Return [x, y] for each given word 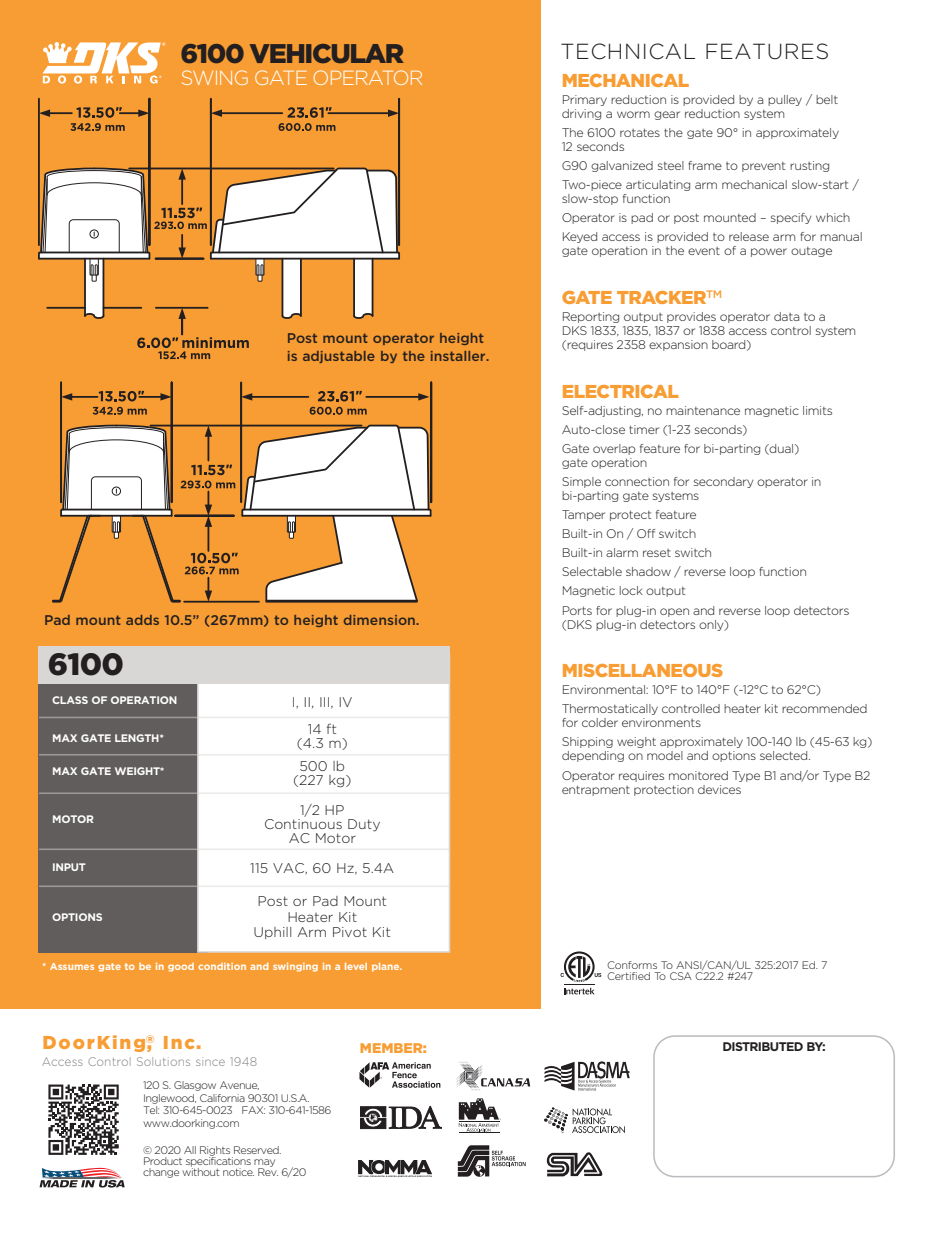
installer [459, 356]
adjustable [339, 357]
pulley [785, 100]
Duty [364, 825]
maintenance [703, 410]
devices [719, 789]
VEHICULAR [327, 53]
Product [163, 1161]
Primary [585, 100]
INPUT [69, 867]
